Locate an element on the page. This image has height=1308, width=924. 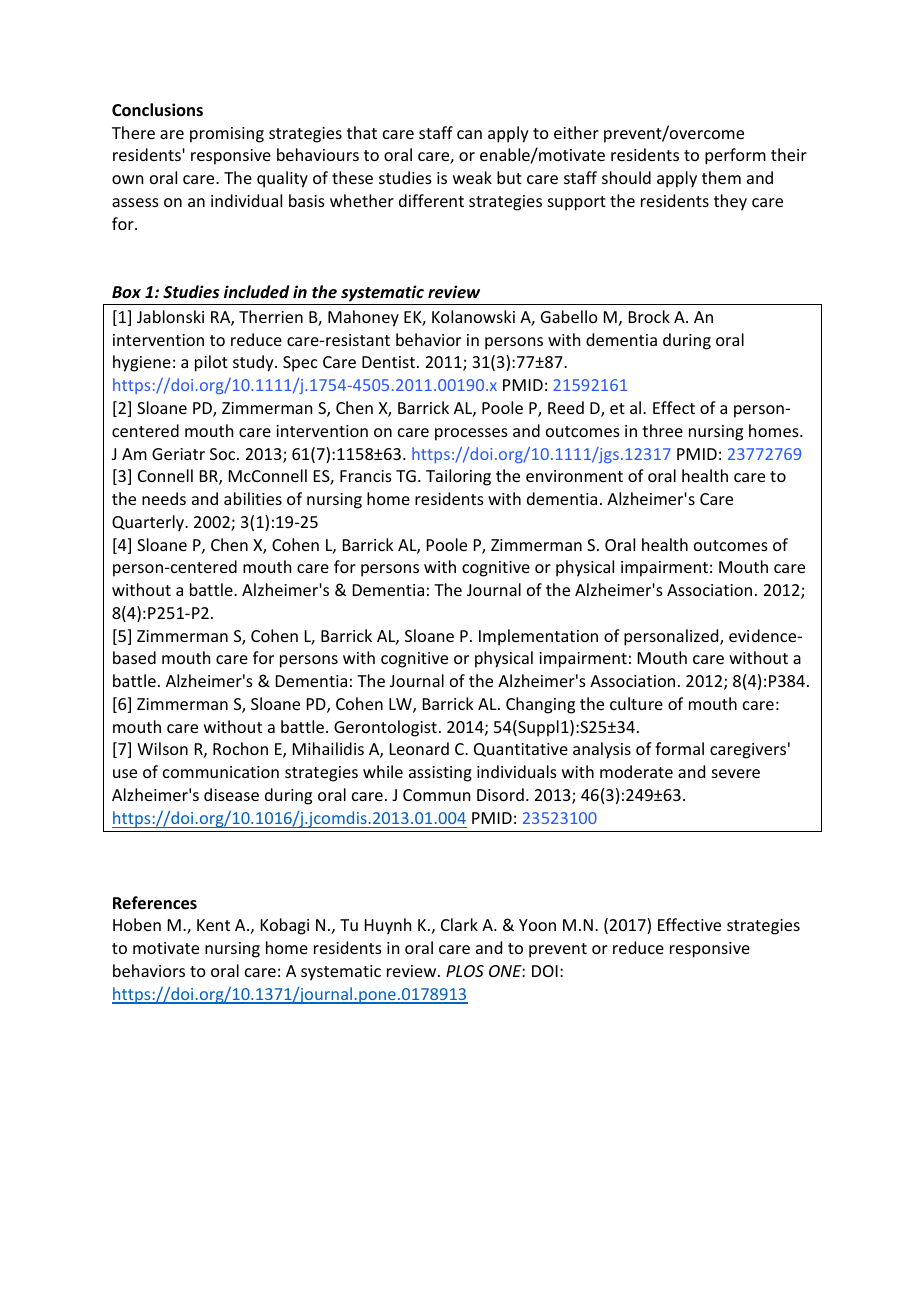
Wilson is located at coordinates (162, 748).
